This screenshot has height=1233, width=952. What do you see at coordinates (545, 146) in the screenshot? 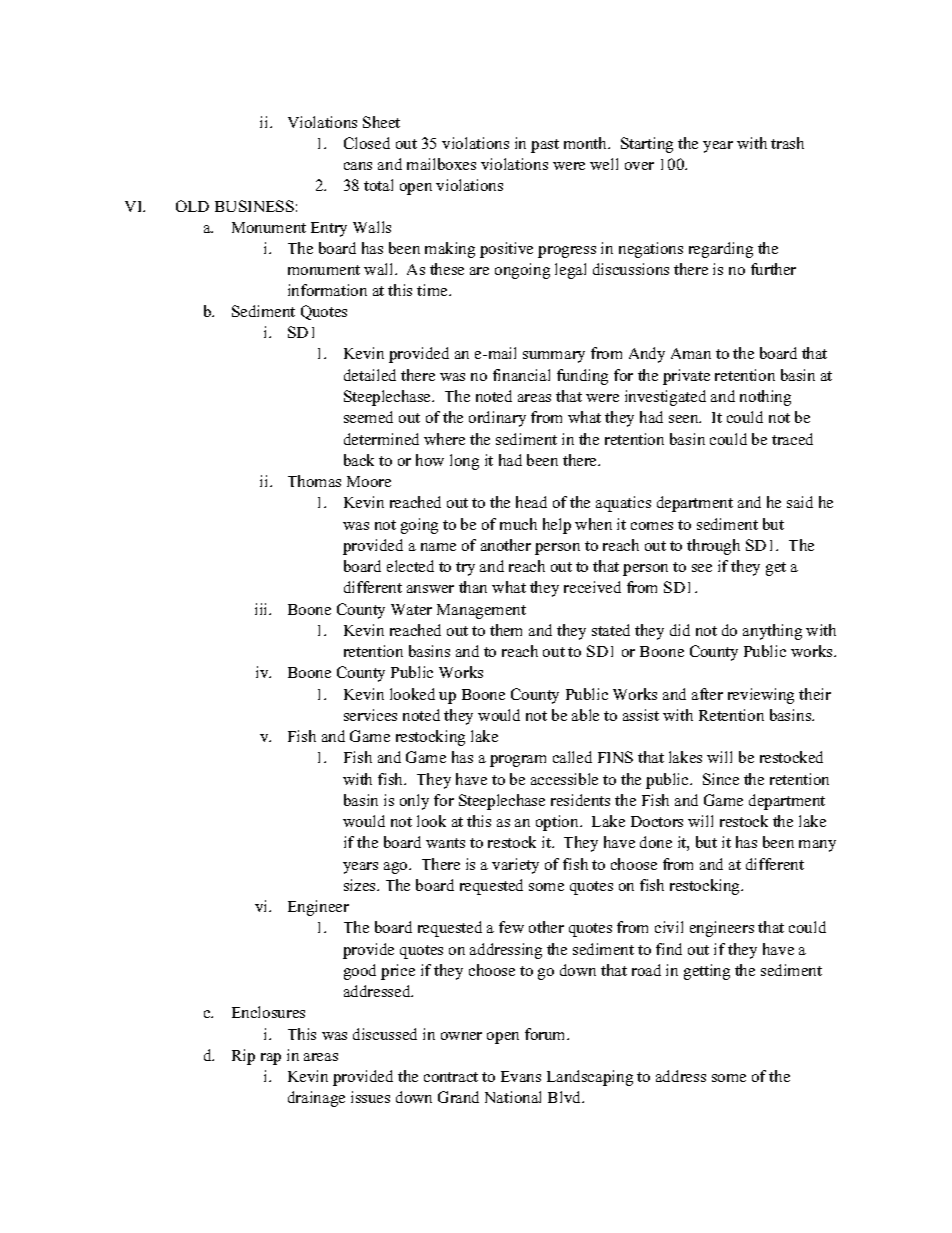
I see `past` at bounding box center [545, 146].
